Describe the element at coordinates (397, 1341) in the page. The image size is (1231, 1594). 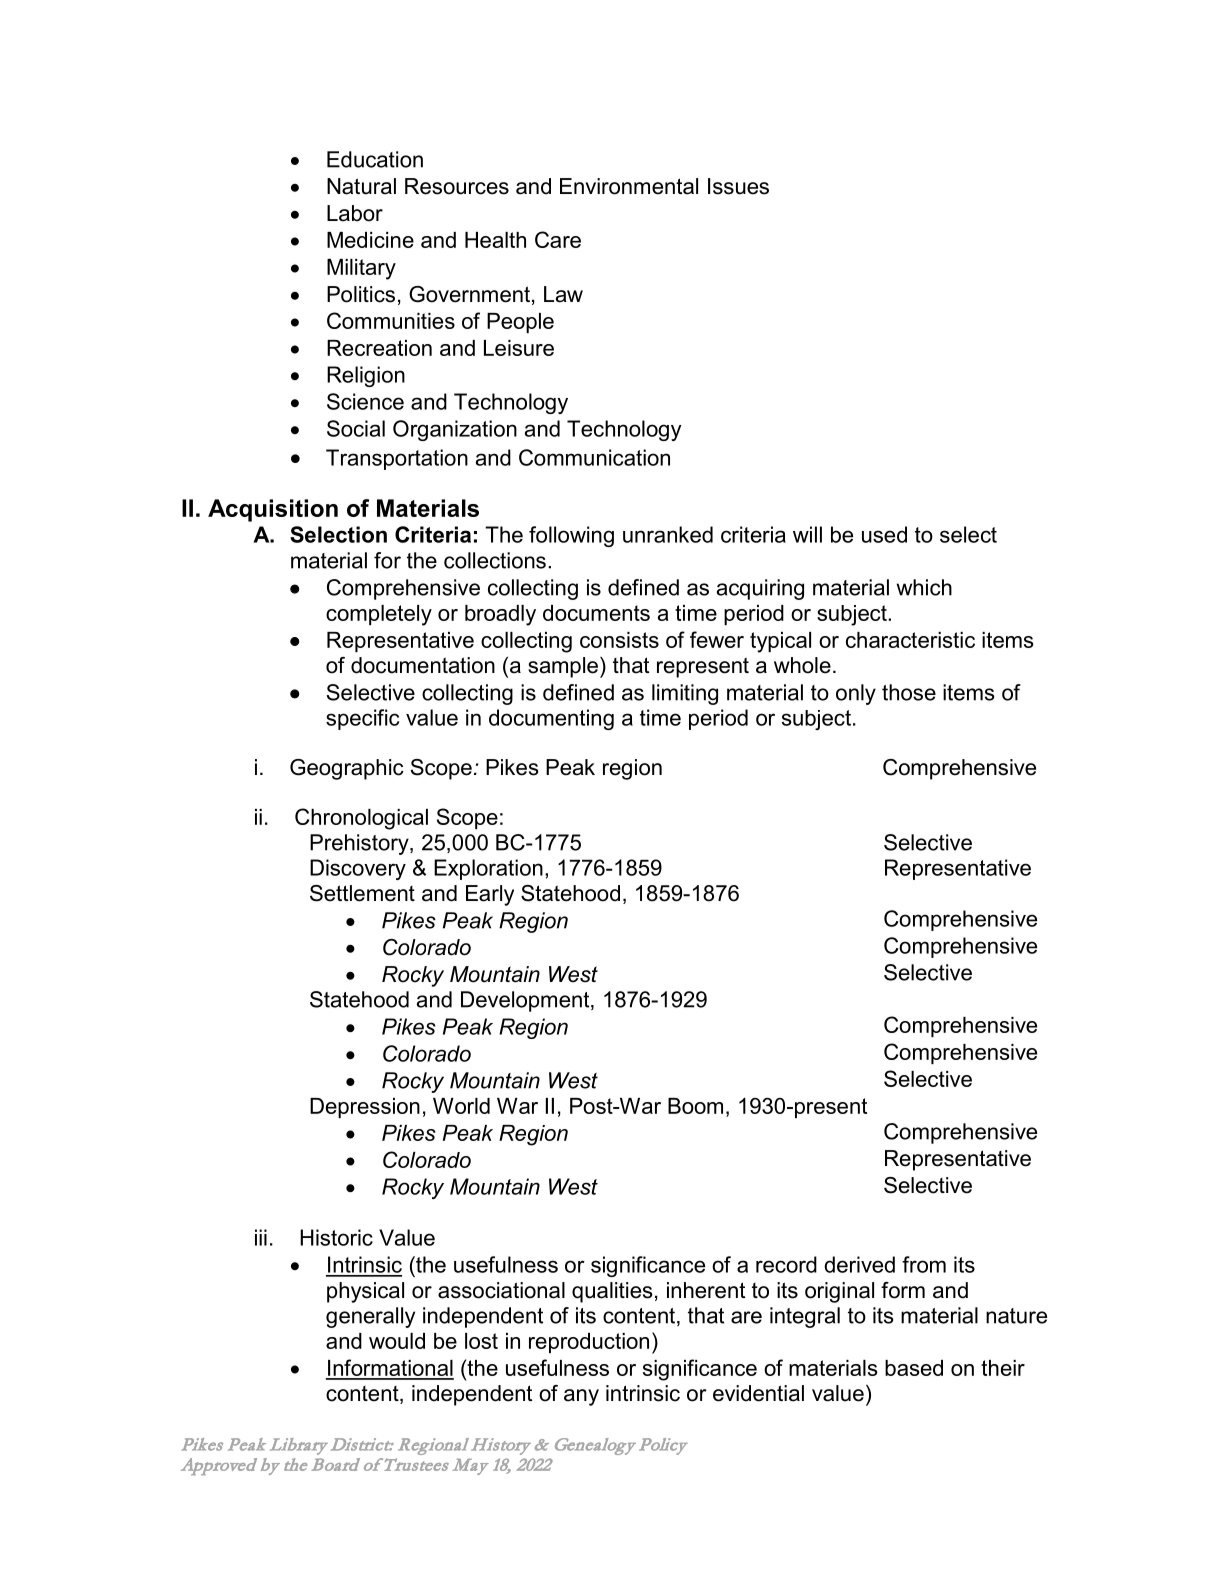
I see `would` at that location.
